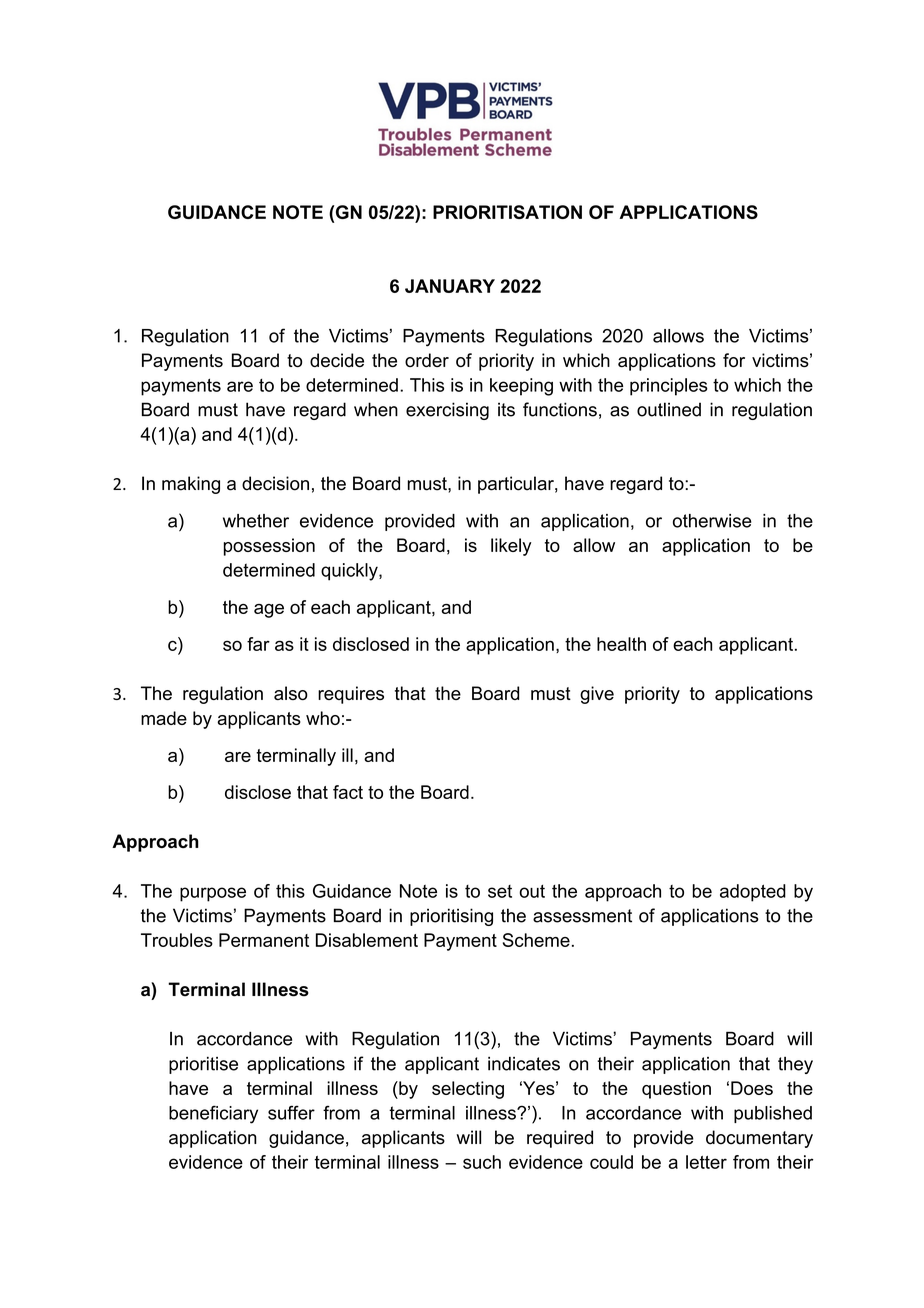 This document has width=924, height=1308. What do you see at coordinates (506, 409) in the document?
I see `its` at bounding box center [506, 409].
